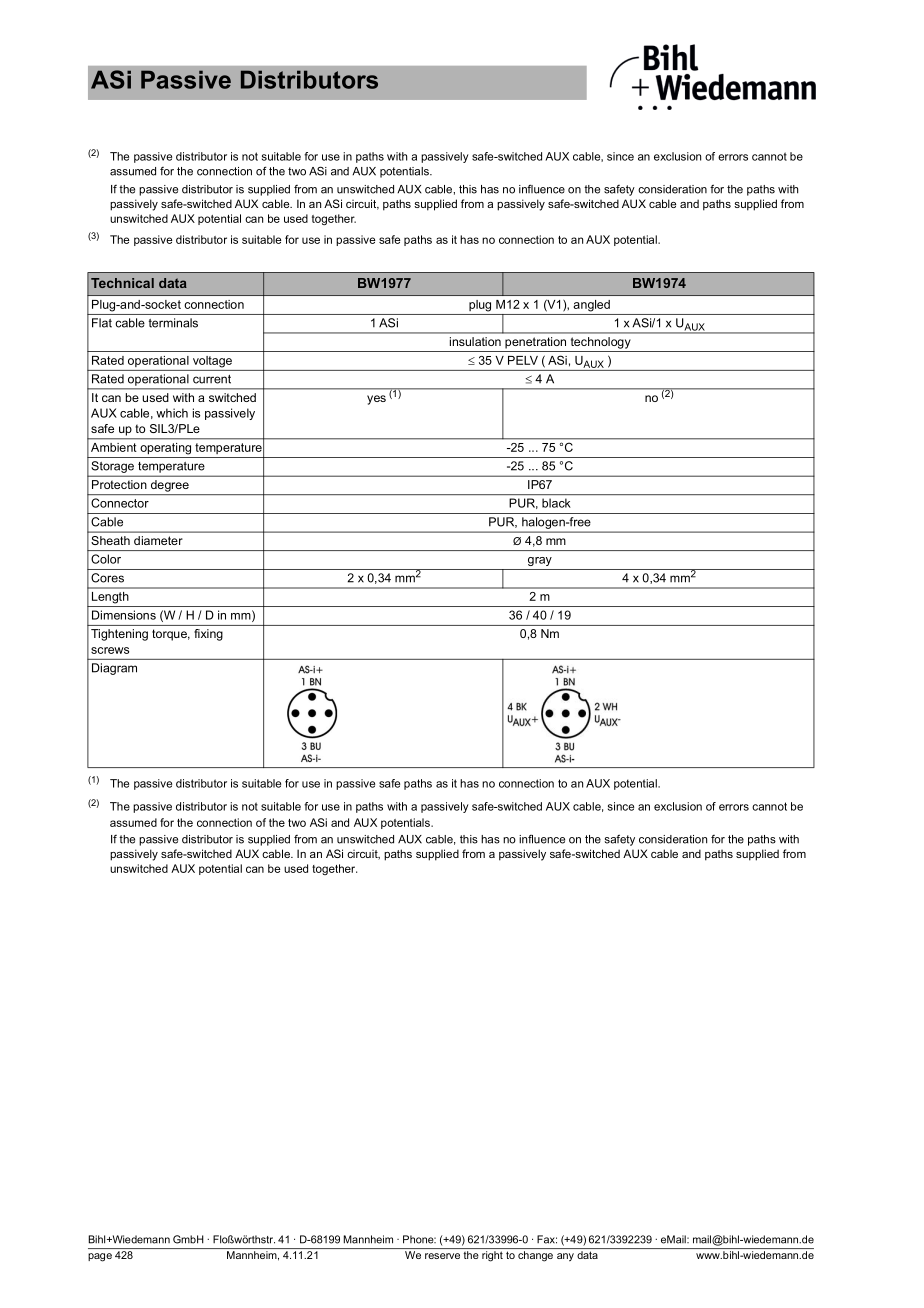 Image resolution: width=924 pixels, height=1308 pixels. Describe the element at coordinates (600, 343) in the screenshot. I see `technology` at that location.
